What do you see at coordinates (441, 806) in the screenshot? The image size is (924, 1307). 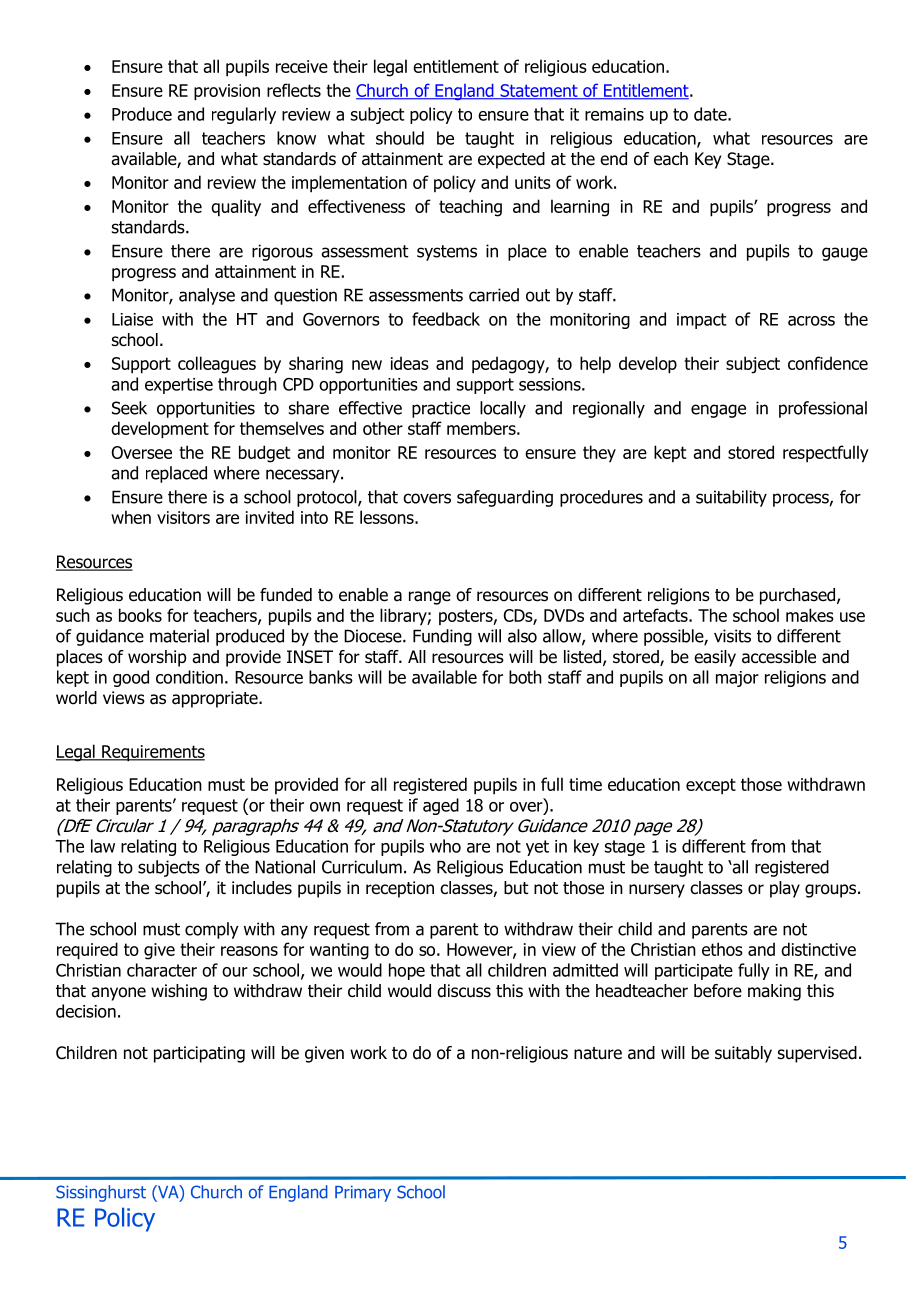 I see `aged` at bounding box center [441, 806].
